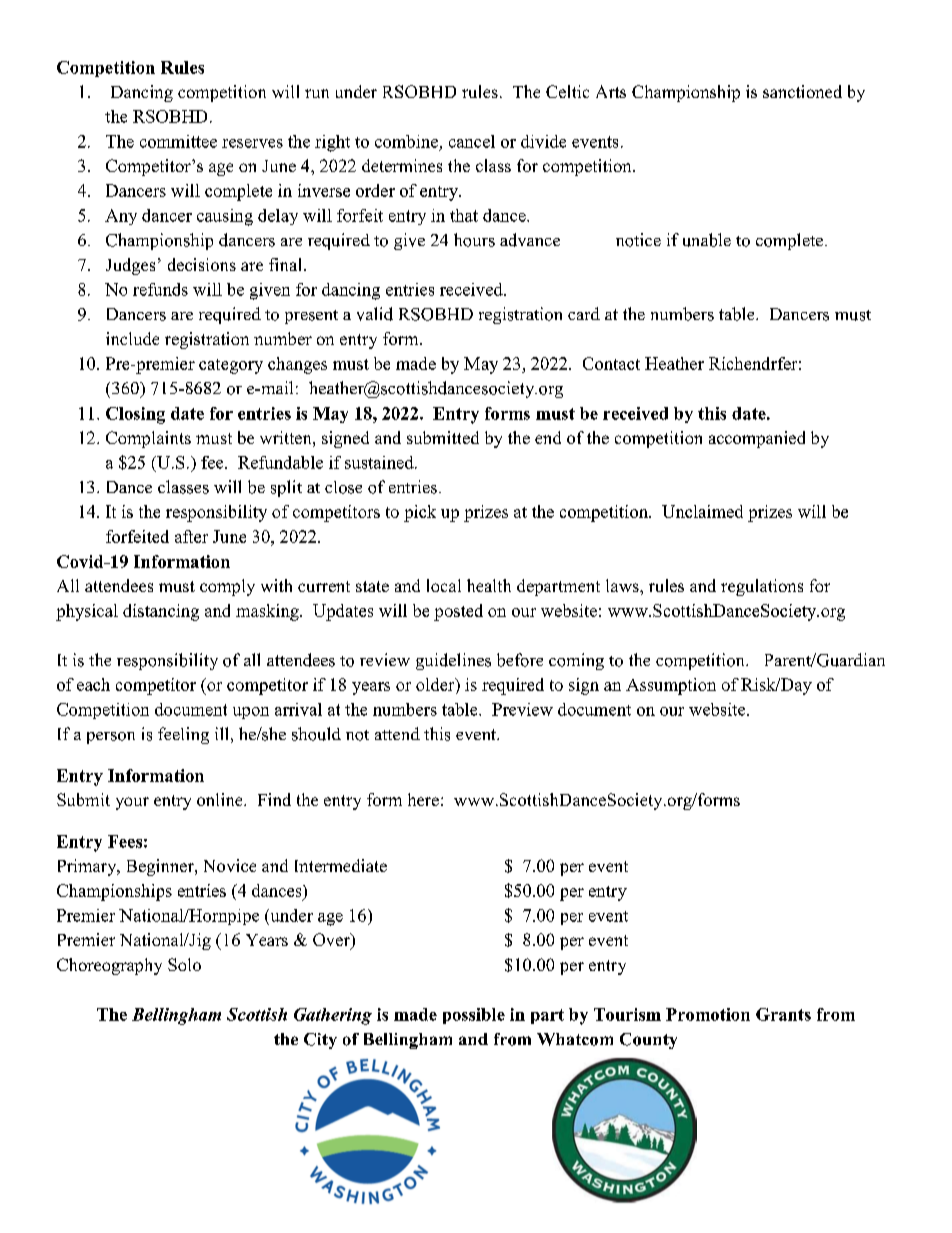 The width and height of the page is (952, 1233). Describe the element at coordinates (472, 141) in the page. I see `cancel` at that location.
